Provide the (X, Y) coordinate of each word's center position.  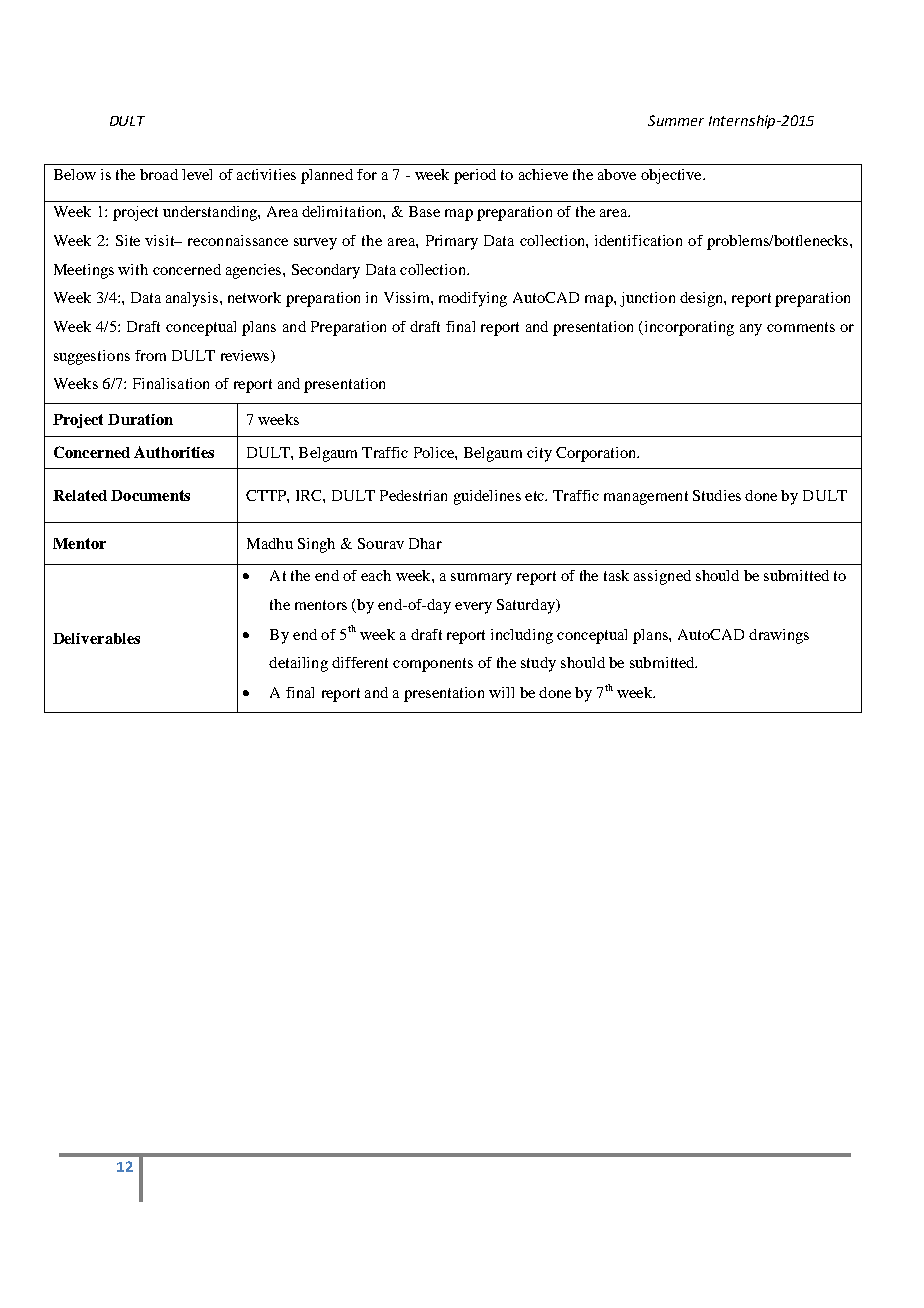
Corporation (597, 454)
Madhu (270, 543)
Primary (452, 242)
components (433, 665)
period (475, 176)
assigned (662, 577)
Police (435, 452)
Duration (140, 419)
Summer (676, 120)
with (133, 269)
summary (481, 579)
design (702, 299)
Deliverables (96, 638)
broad (159, 174)
